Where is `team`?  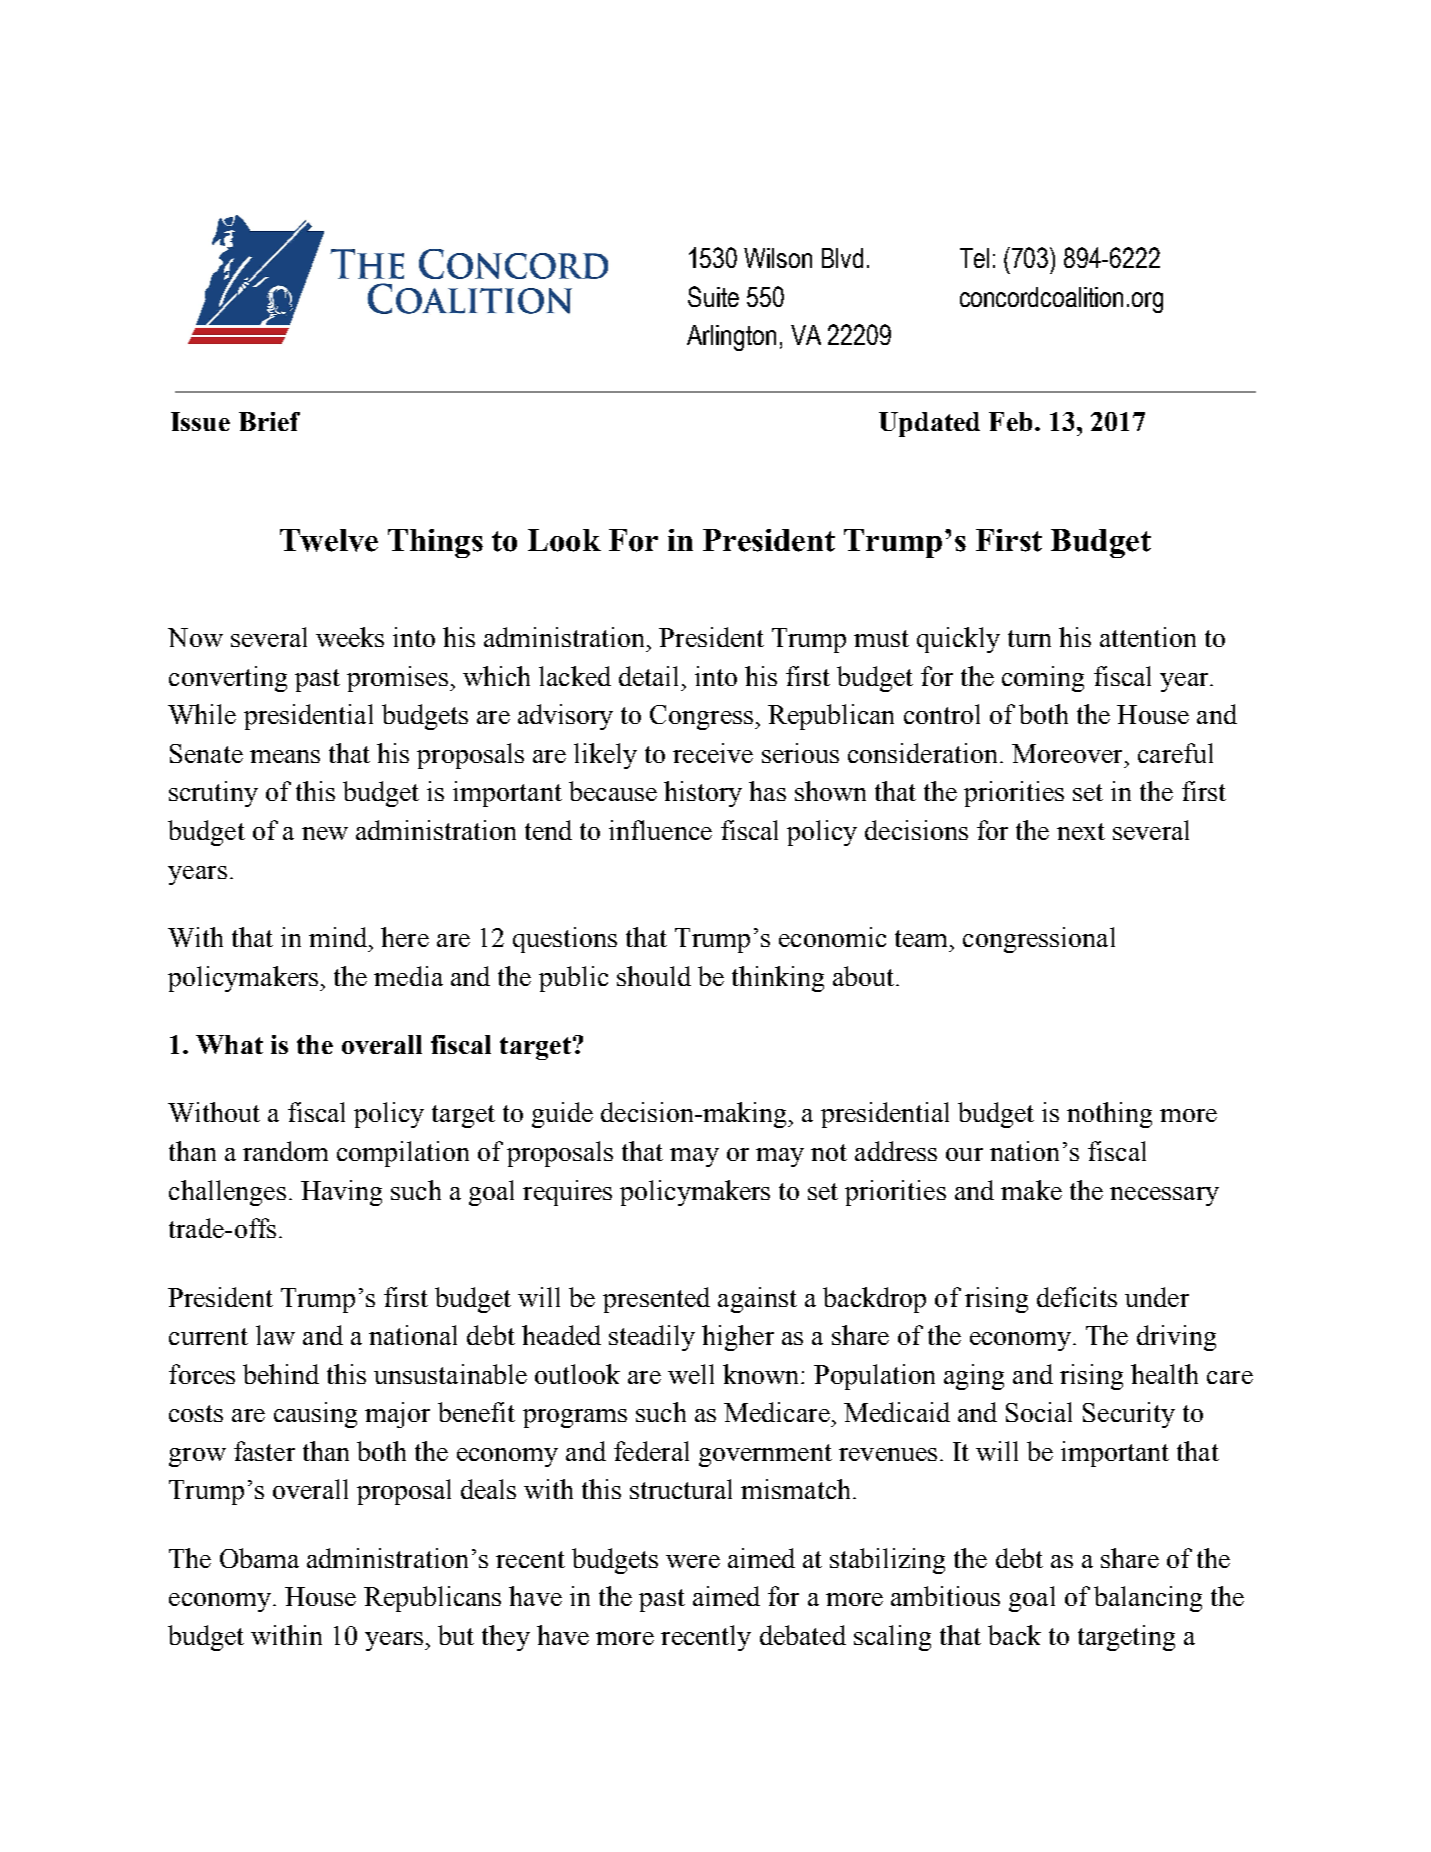
team is located at coordinates (923, 938).
